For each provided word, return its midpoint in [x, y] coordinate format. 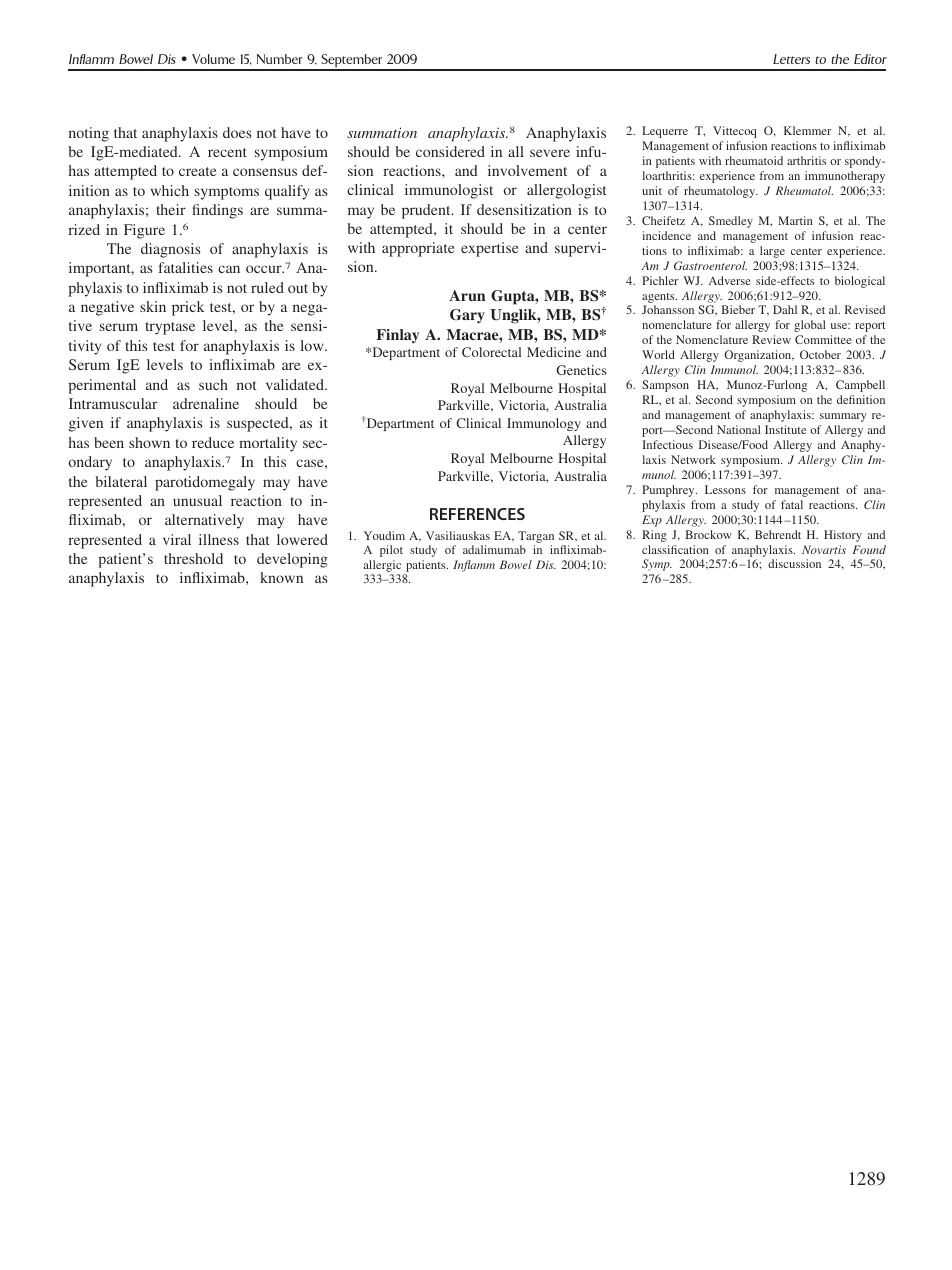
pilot [391, 551]
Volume [213, 59]
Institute [785, 429]
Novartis [824, 549]
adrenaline [206, 403]
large [772, 252]
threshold [193, 558]
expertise [489, 249]
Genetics [581, 370]
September [352, 62]
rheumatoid [754, 160]
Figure [144, 231]
